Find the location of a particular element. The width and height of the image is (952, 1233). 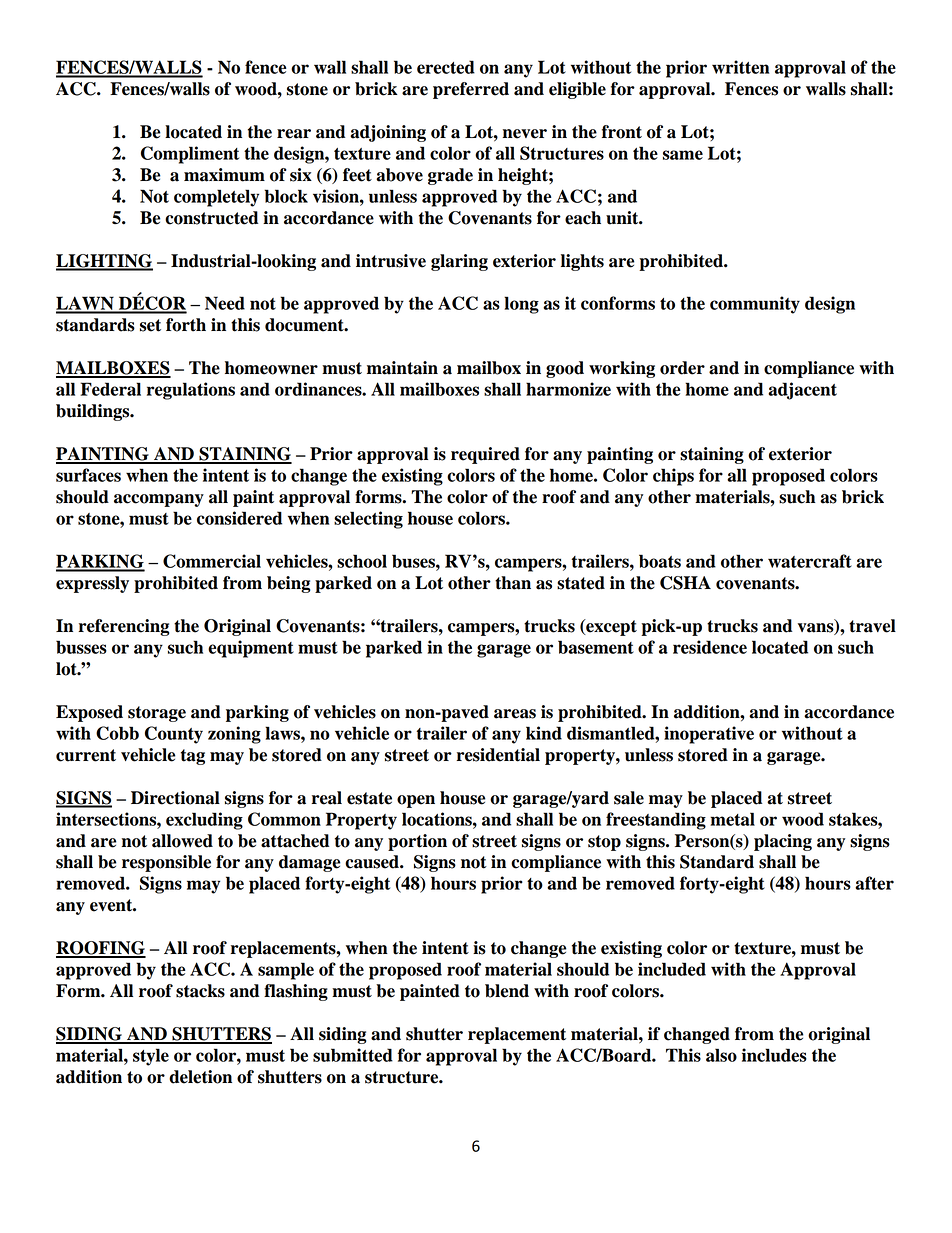

residential is located at coordinates (498, 755).
